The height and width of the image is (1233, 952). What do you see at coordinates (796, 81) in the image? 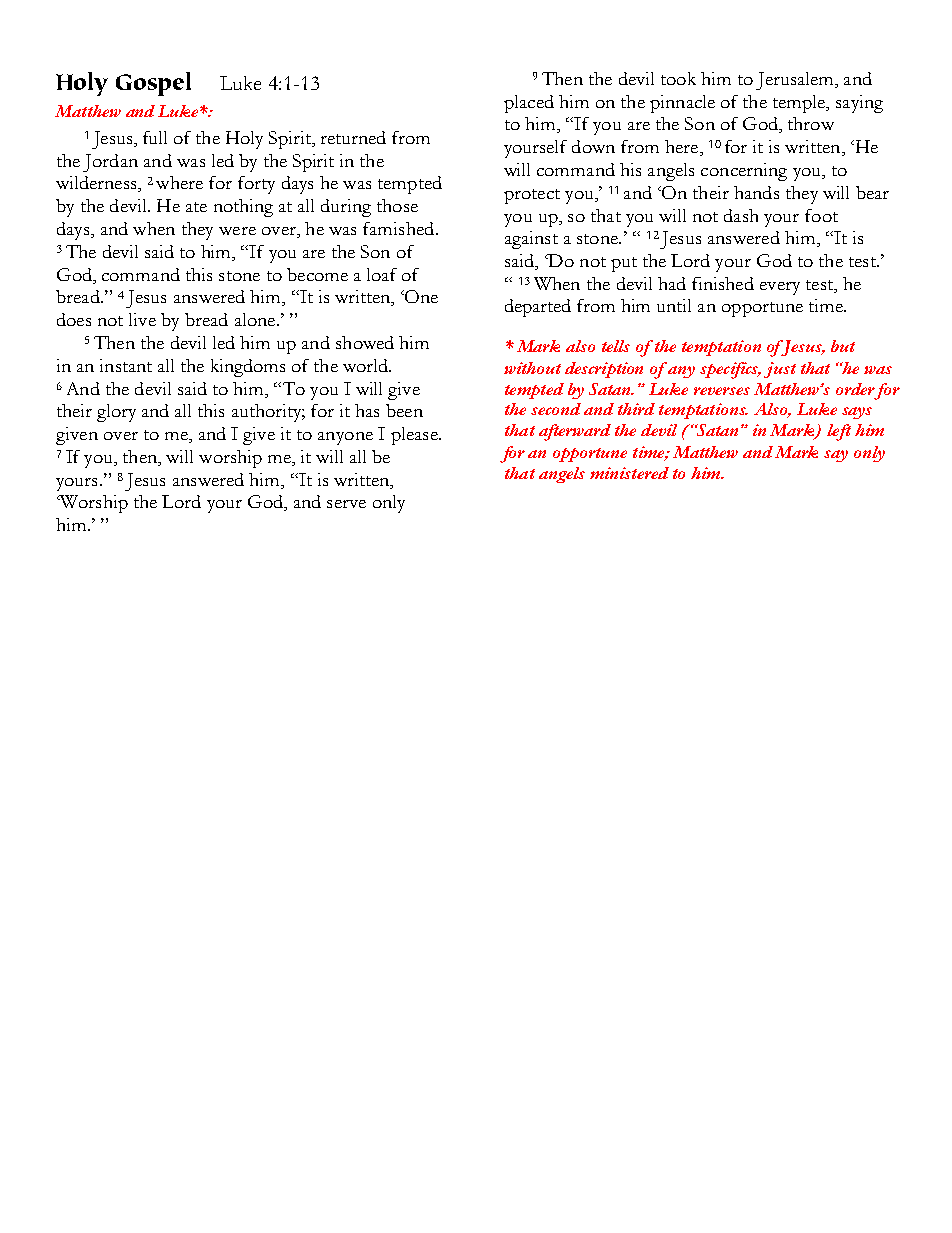
I see `Jerusalem` at bounding box center [796, 81].
